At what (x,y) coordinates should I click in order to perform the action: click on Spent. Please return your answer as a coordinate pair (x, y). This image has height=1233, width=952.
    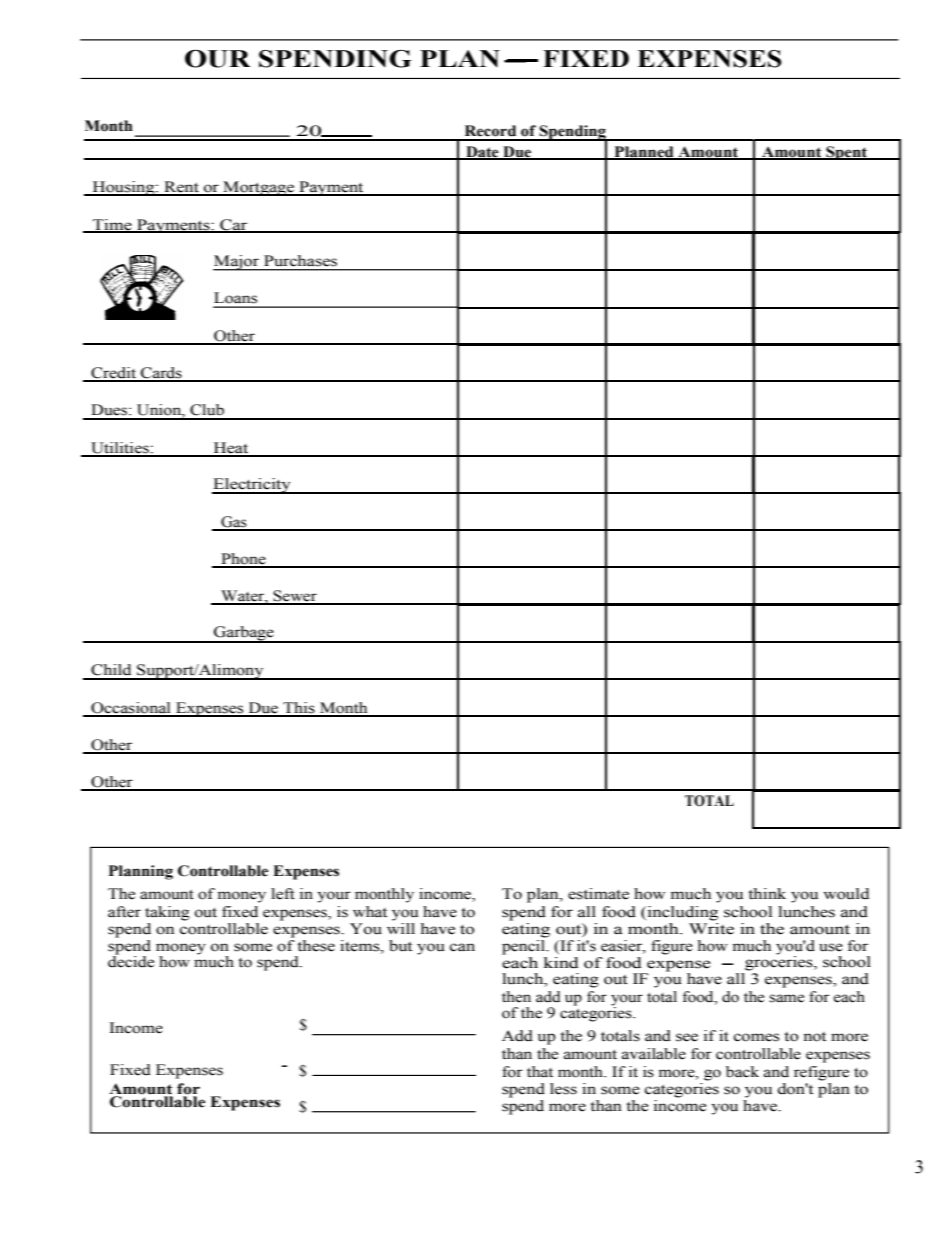
    Looking at the image, I should click on (846, 153).
